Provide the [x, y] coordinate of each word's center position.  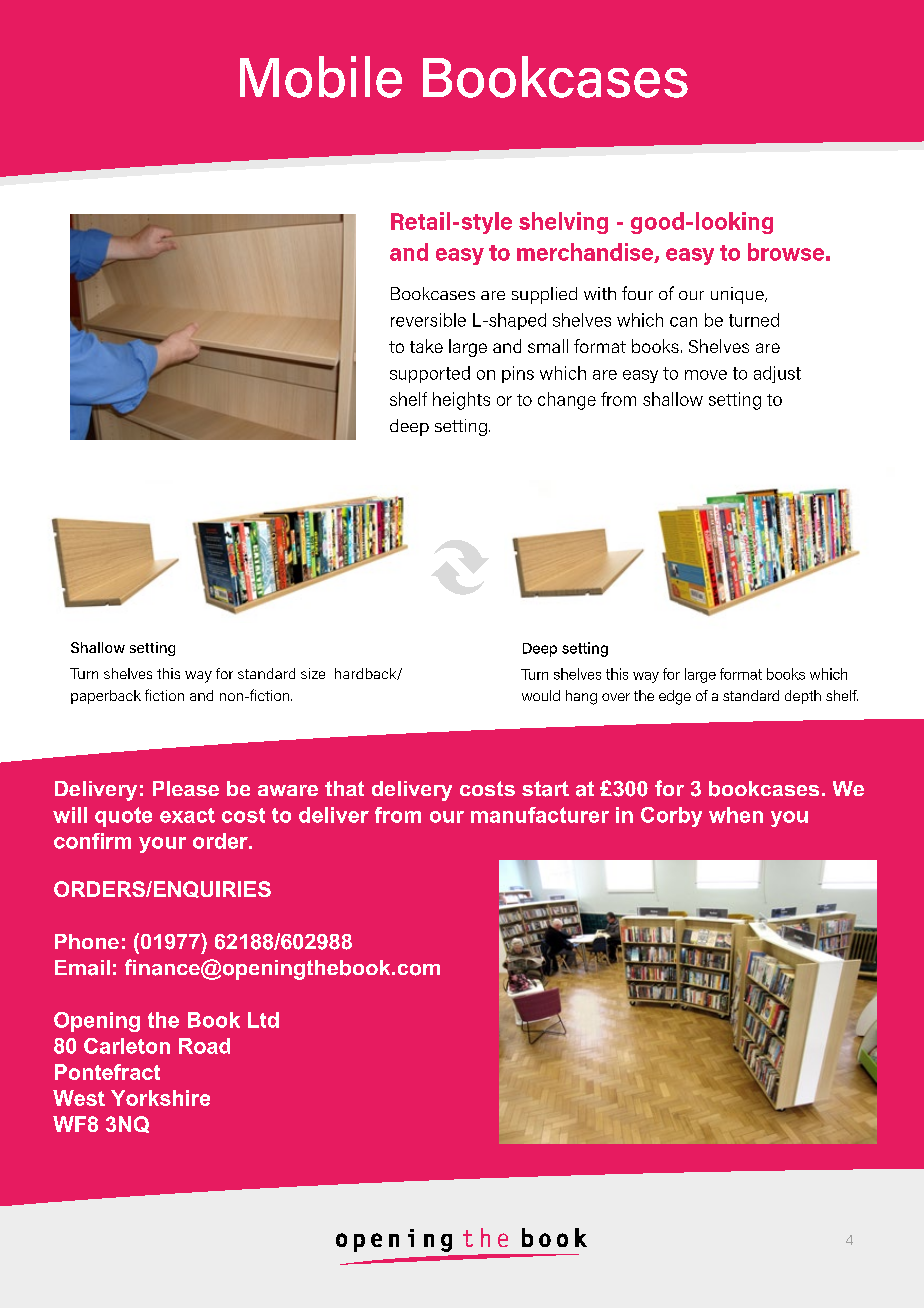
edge [675, 697]
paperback [106, 697]
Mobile [321, 77]
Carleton [127, 1046]
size [313, 673]
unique [738, 295]
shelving [563, 223]
